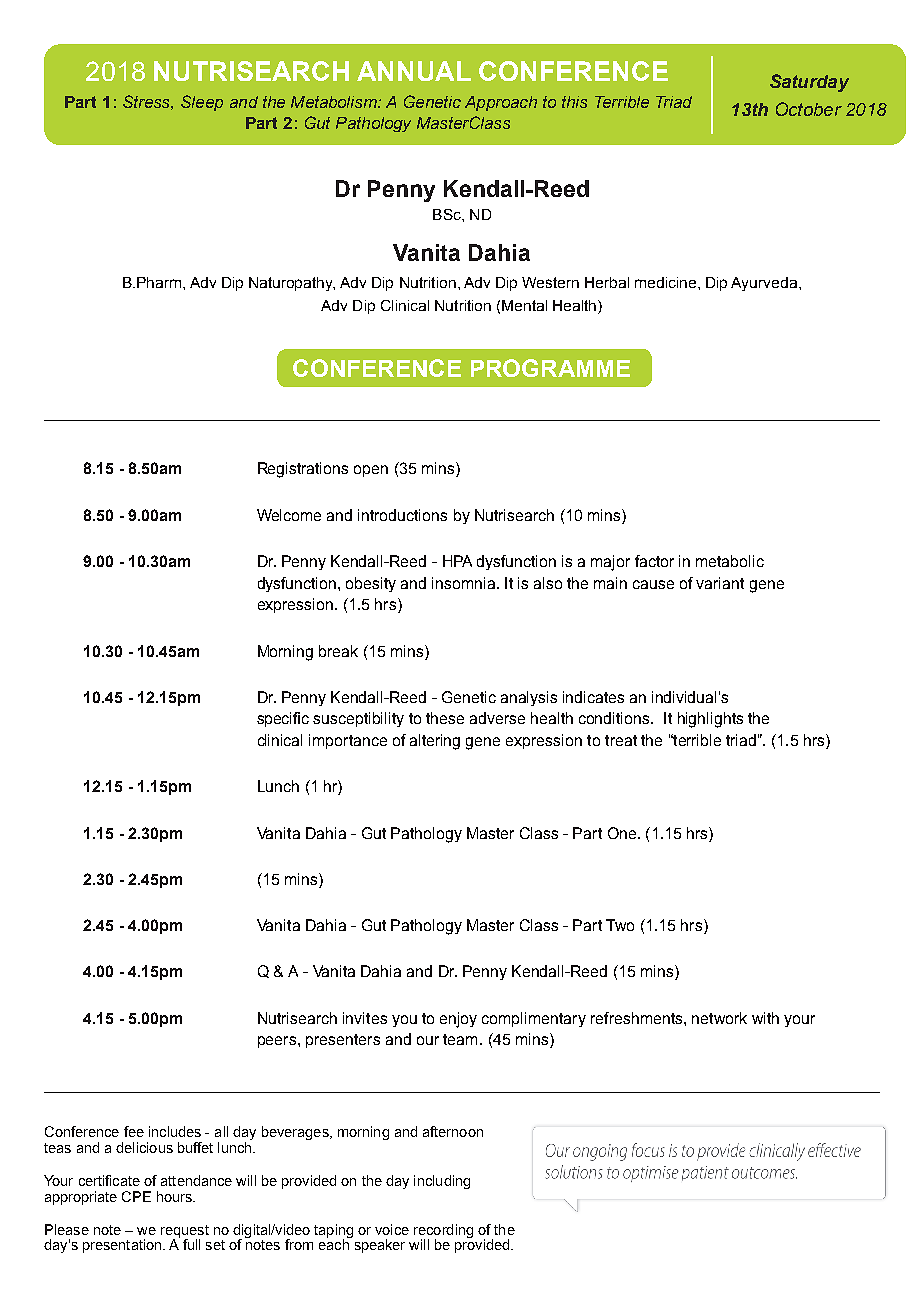  Describe the element at coordinates (283, 719) in the page. I see `specific` at that location.
